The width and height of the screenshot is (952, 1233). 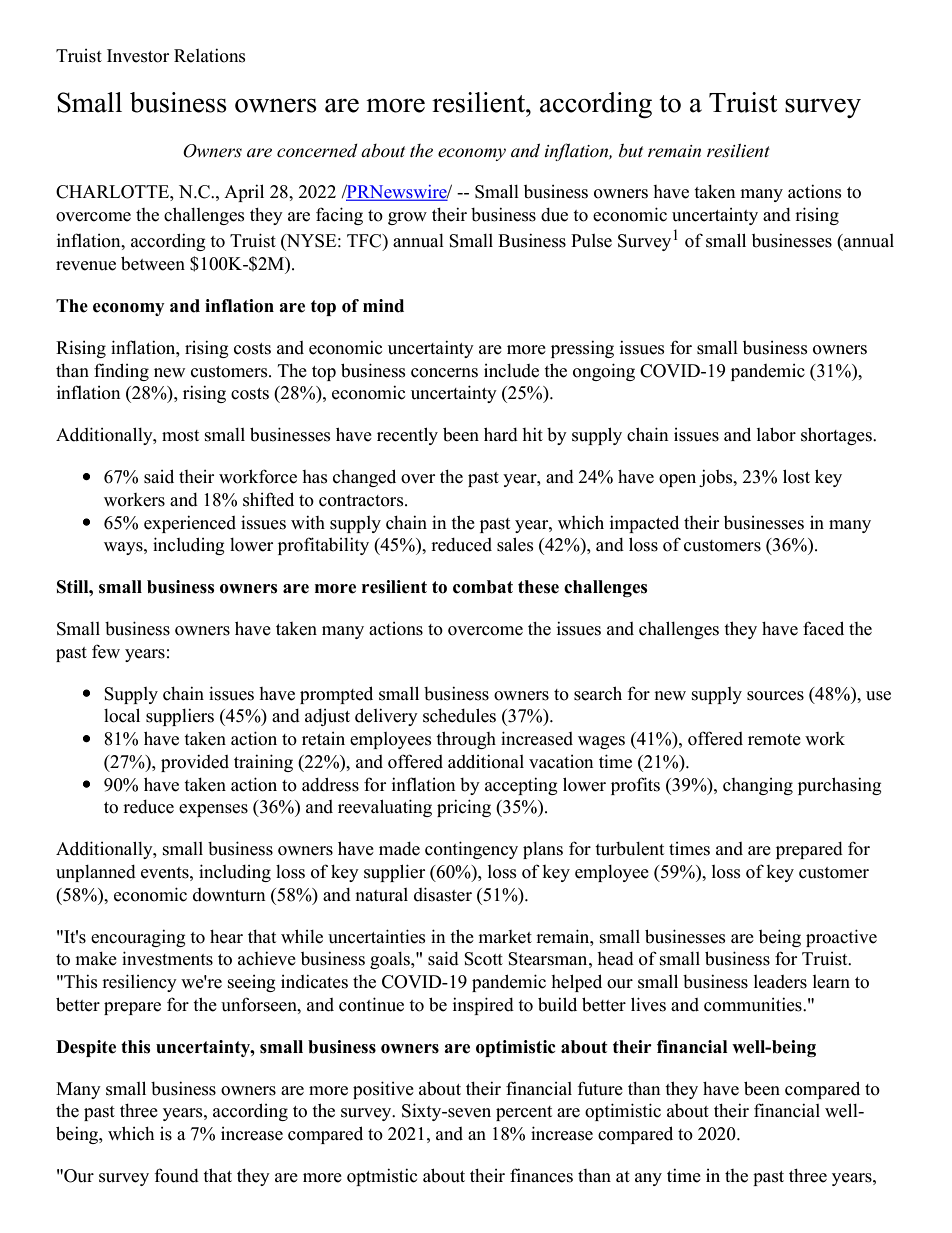 I want to click on but, so click(x=631, y=151).
